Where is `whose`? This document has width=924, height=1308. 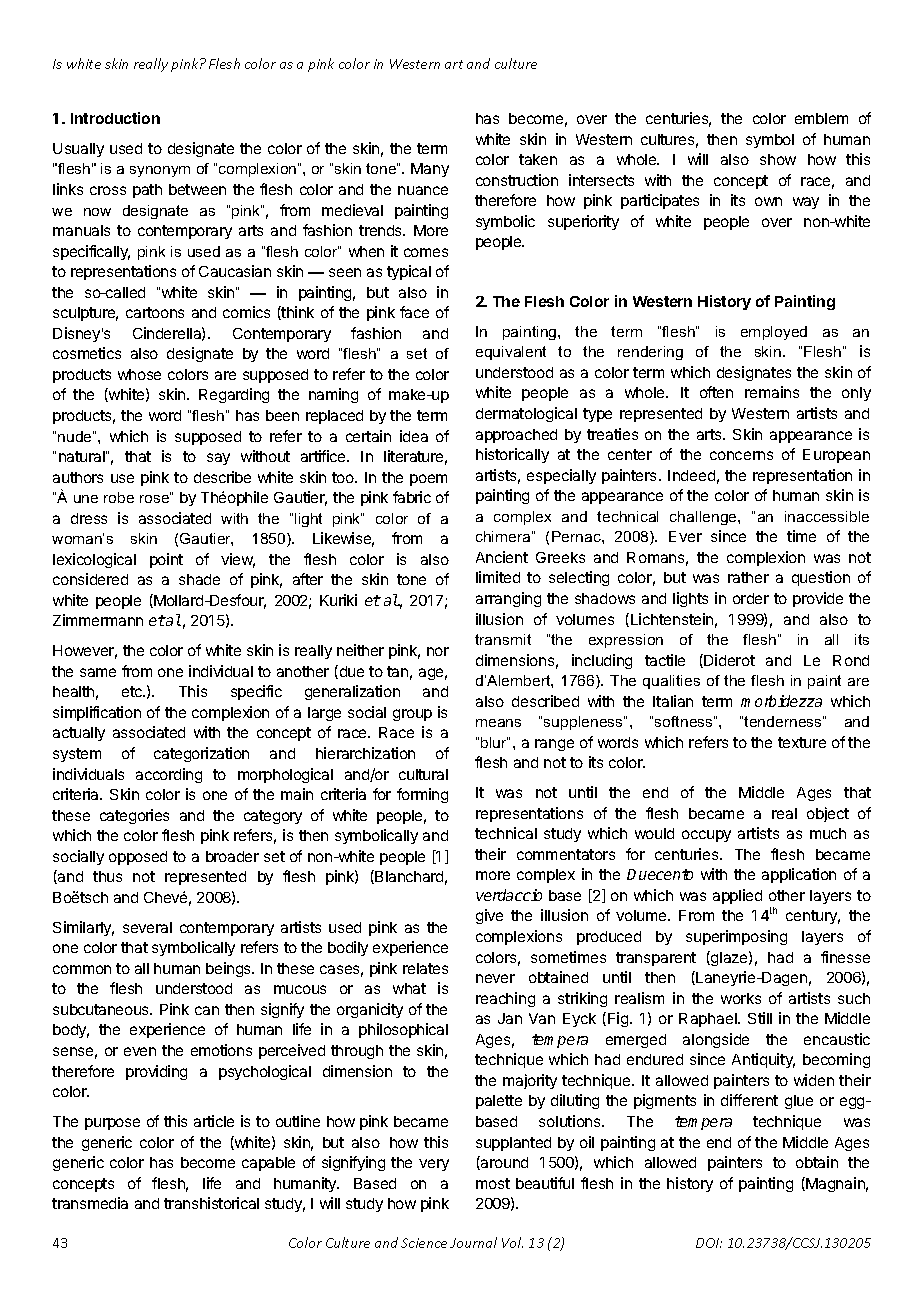
whose is located at coordinates (139, 374).
